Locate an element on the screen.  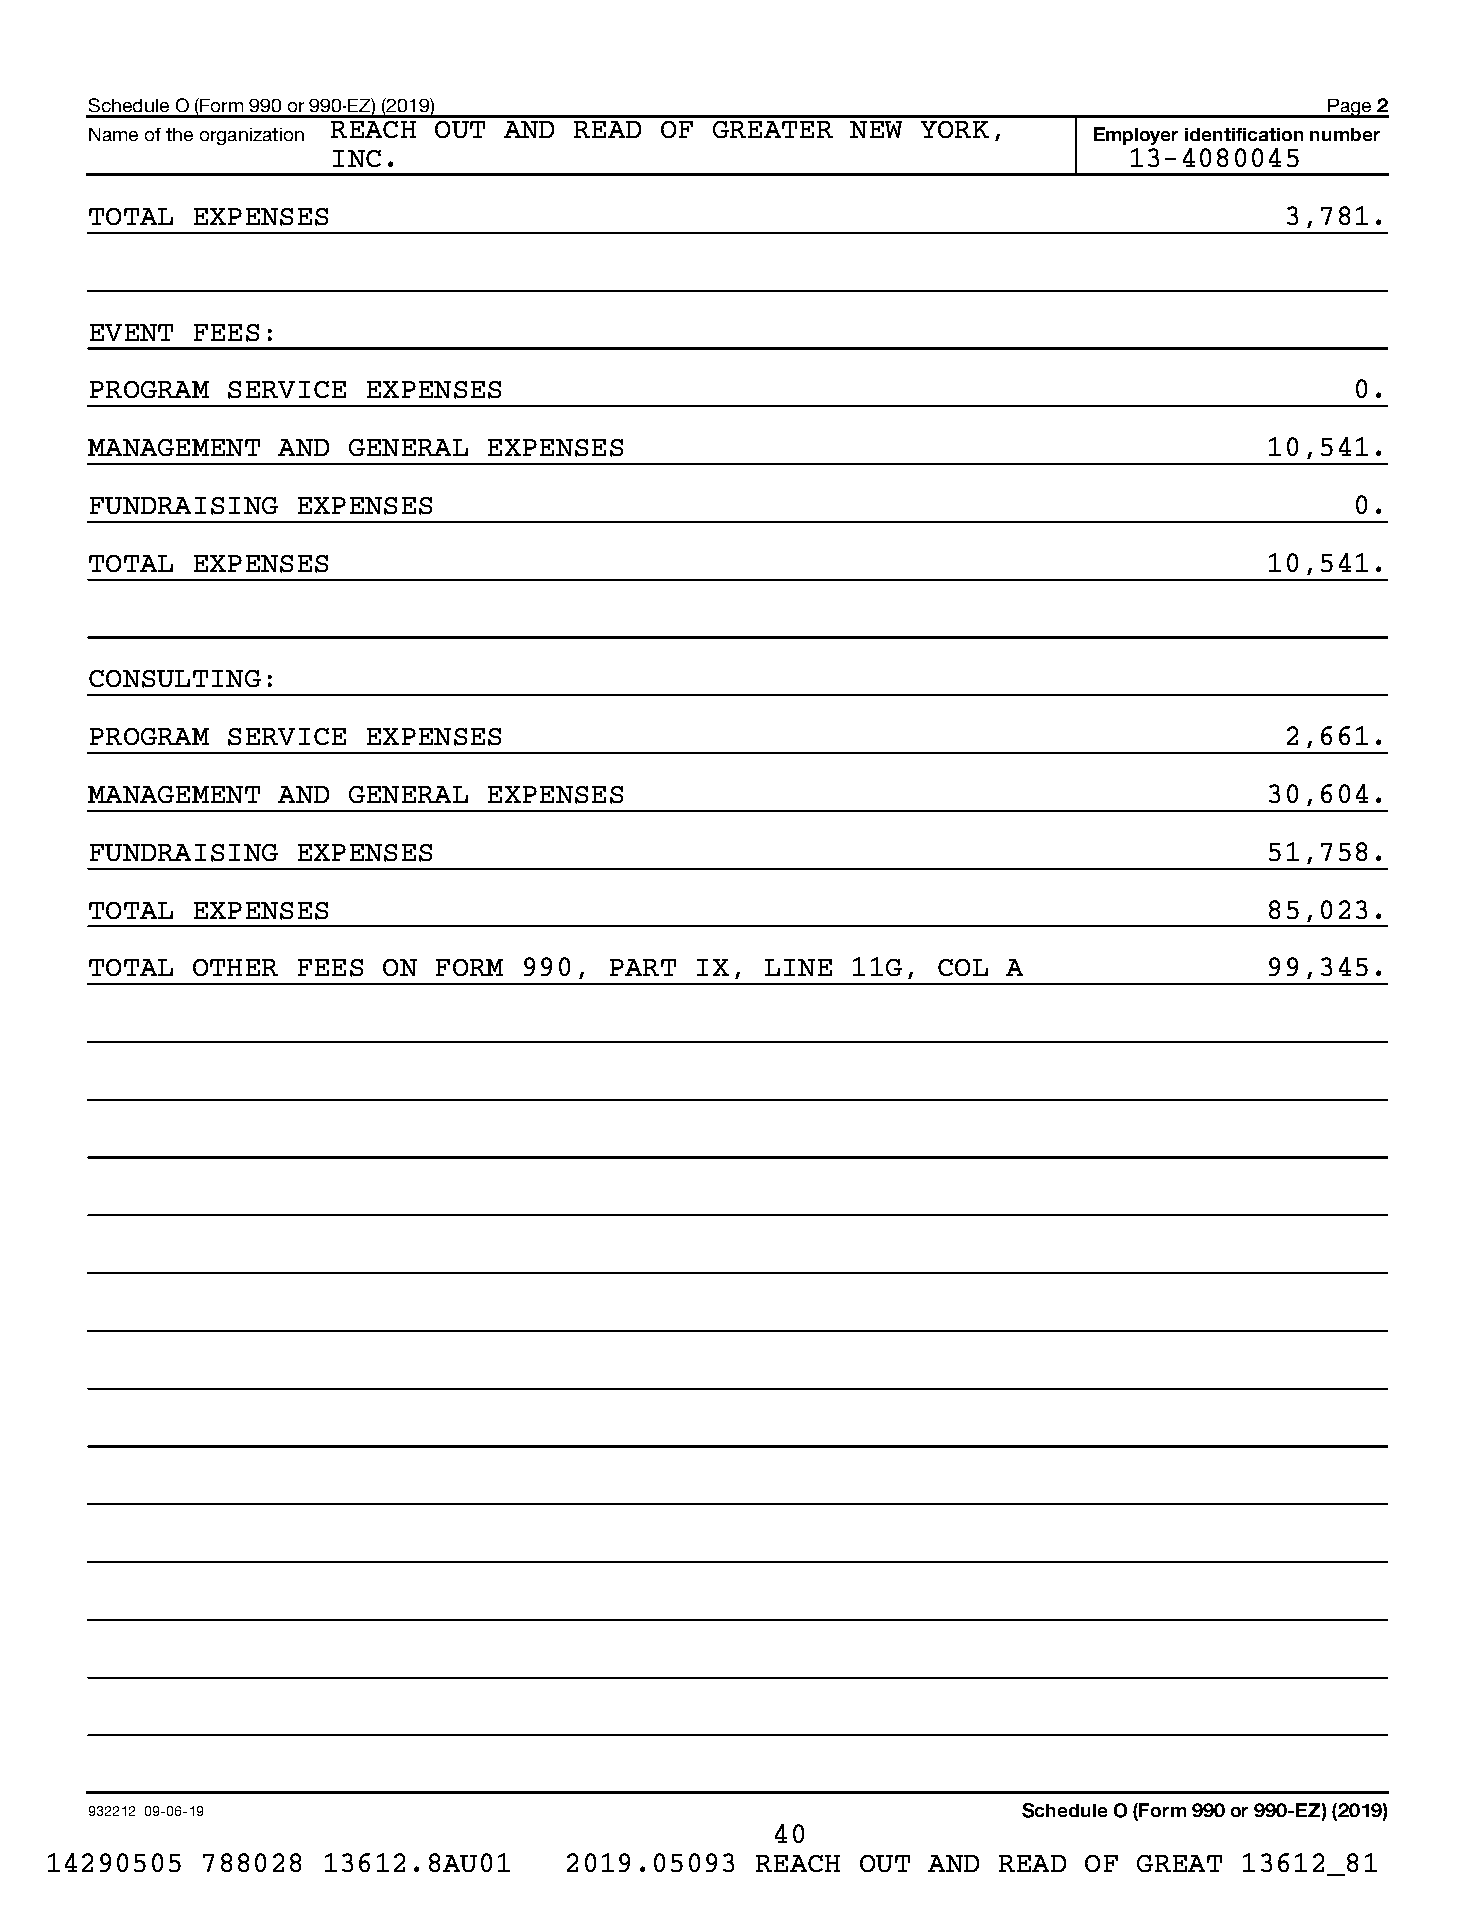
Employer is located at coordinates (1136, 136).
